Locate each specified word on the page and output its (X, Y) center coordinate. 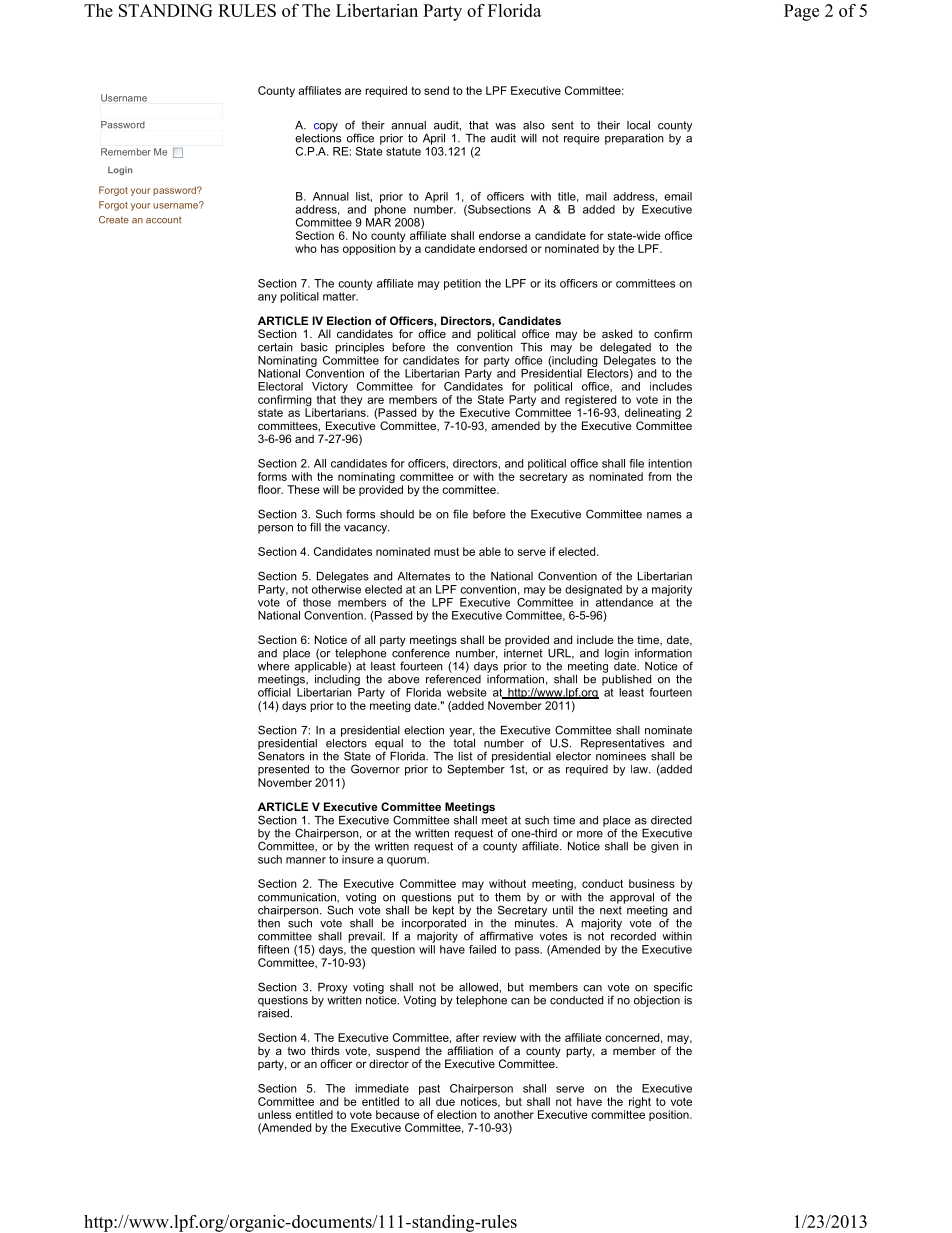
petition (462, 284)
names (664, 515)
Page (801, 12)
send (436, 90)
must (446, 552)
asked (617, 333)
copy (326, 127)
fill (315, 527)
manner (306, 860)
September (476, 769)
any (267, 298)
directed (671, 820)
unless (274, 1114)
